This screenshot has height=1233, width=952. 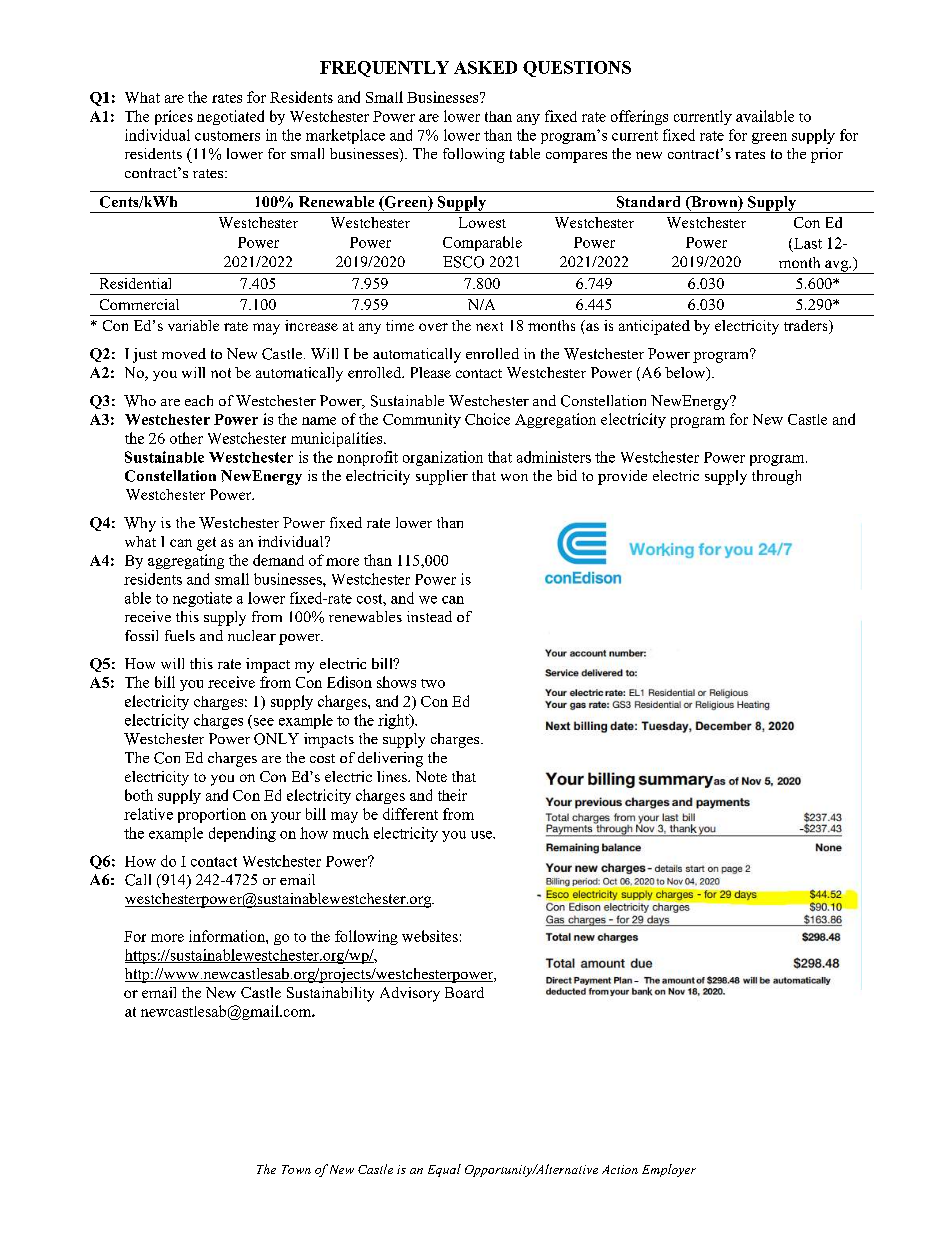 What do you see at coordinates (639, 117) in the screenshot?
I see `offerings` at bounding box center [639, 117].
